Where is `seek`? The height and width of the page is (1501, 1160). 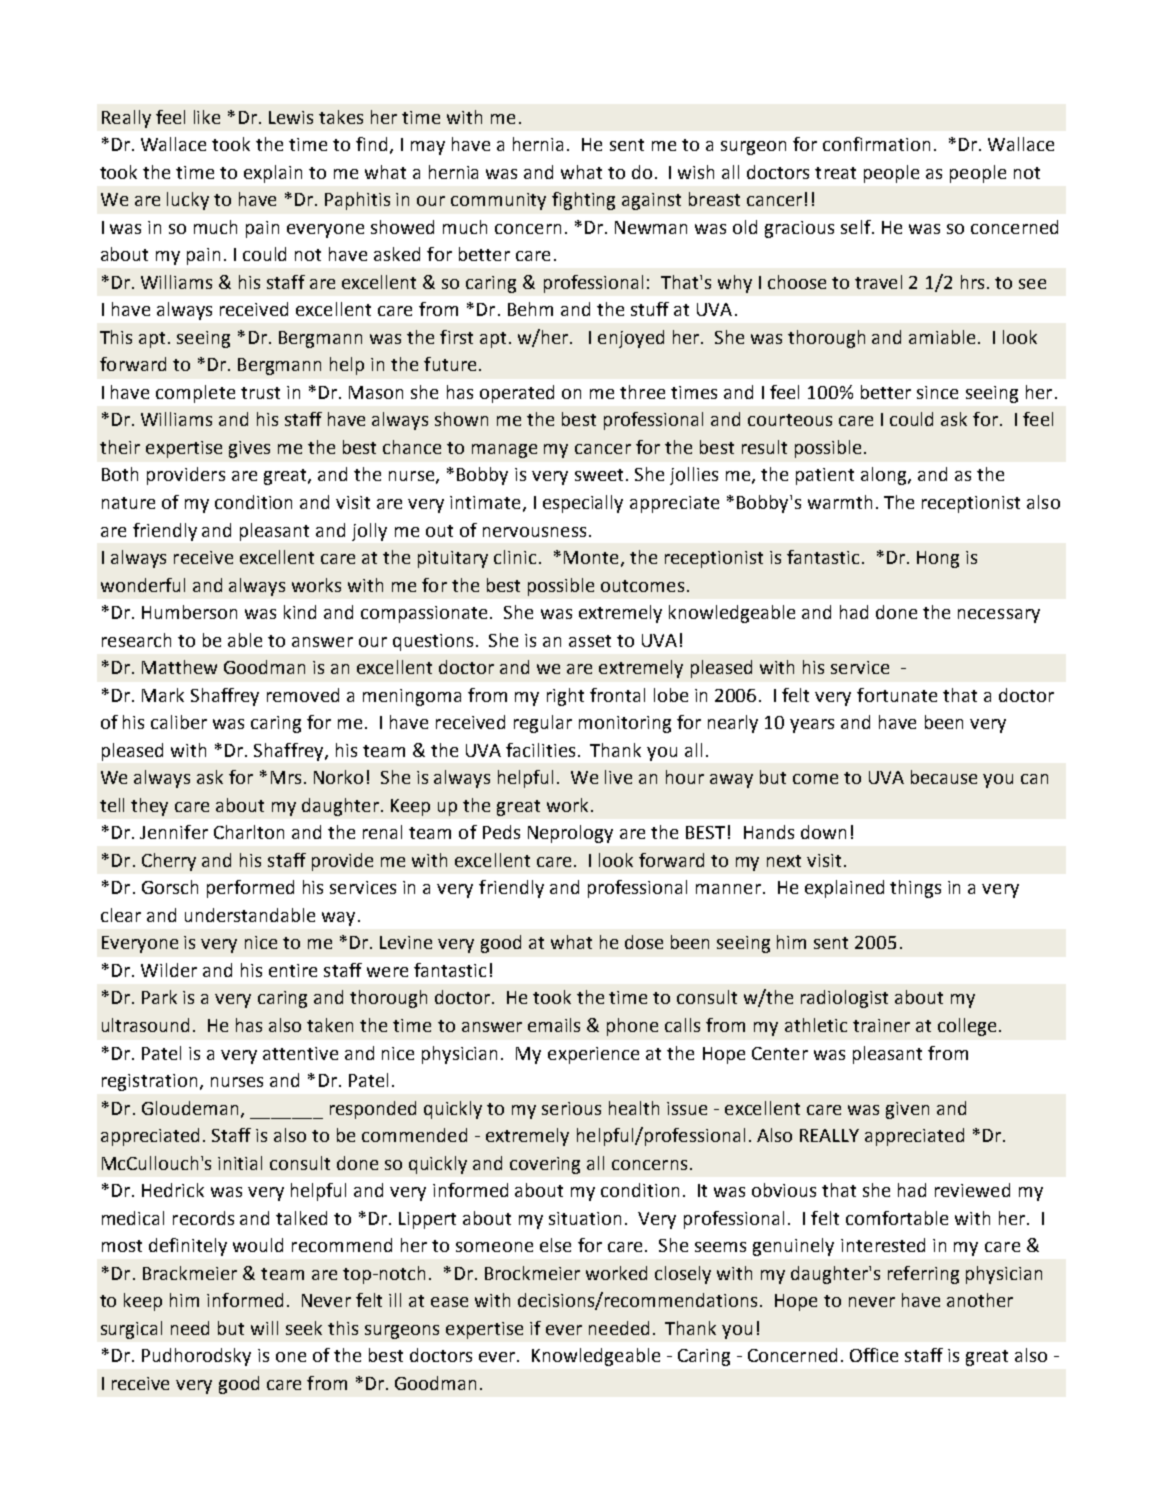
seek is located at coordinates (304, 1328).
